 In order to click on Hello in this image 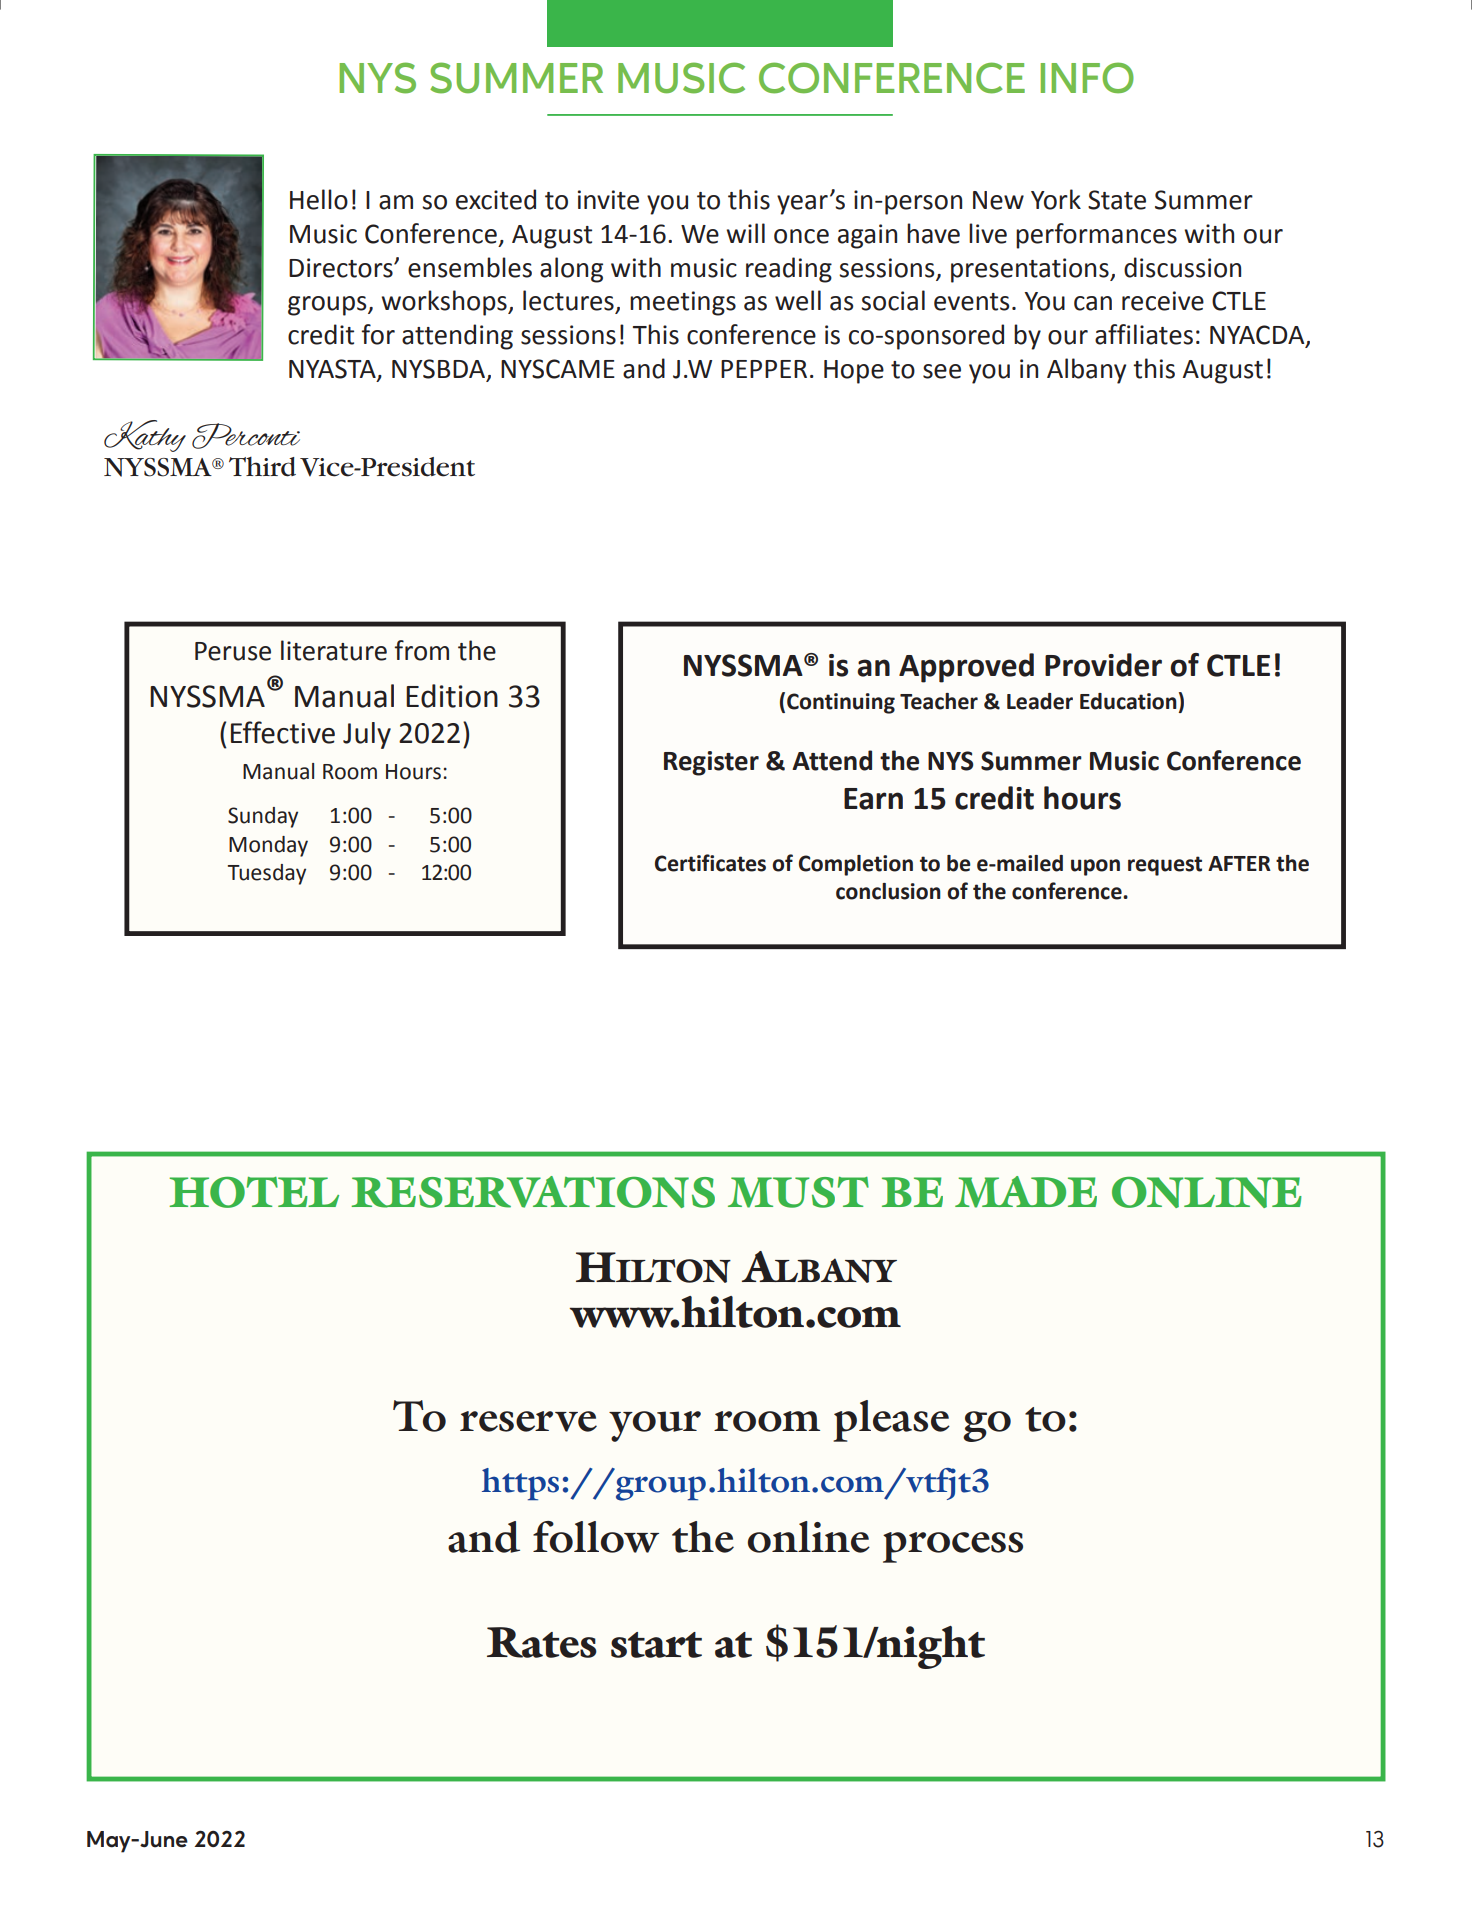, I will do `click(319, 199)`.
